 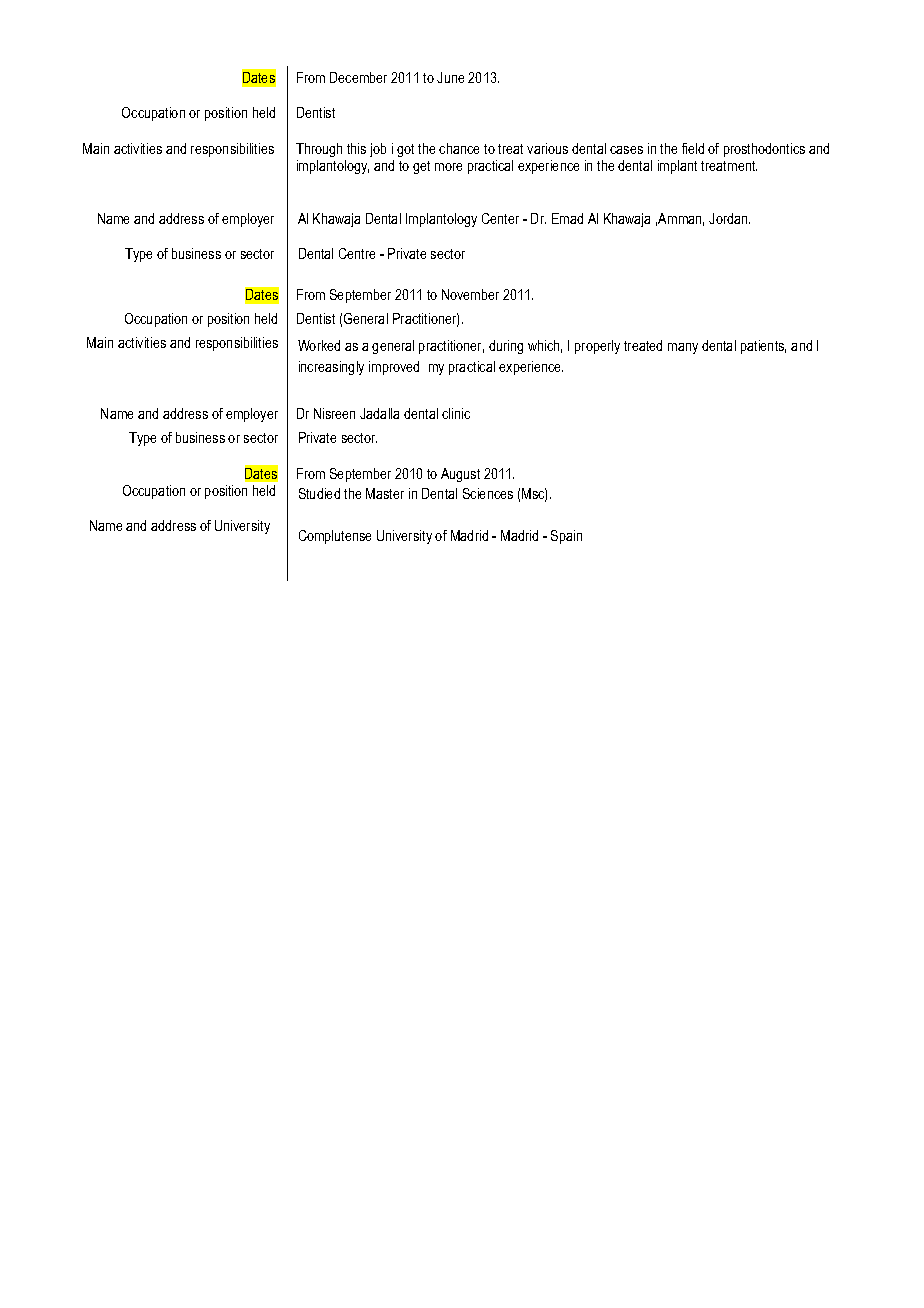 I want to click on Spain, so click(x=566, y=537).
